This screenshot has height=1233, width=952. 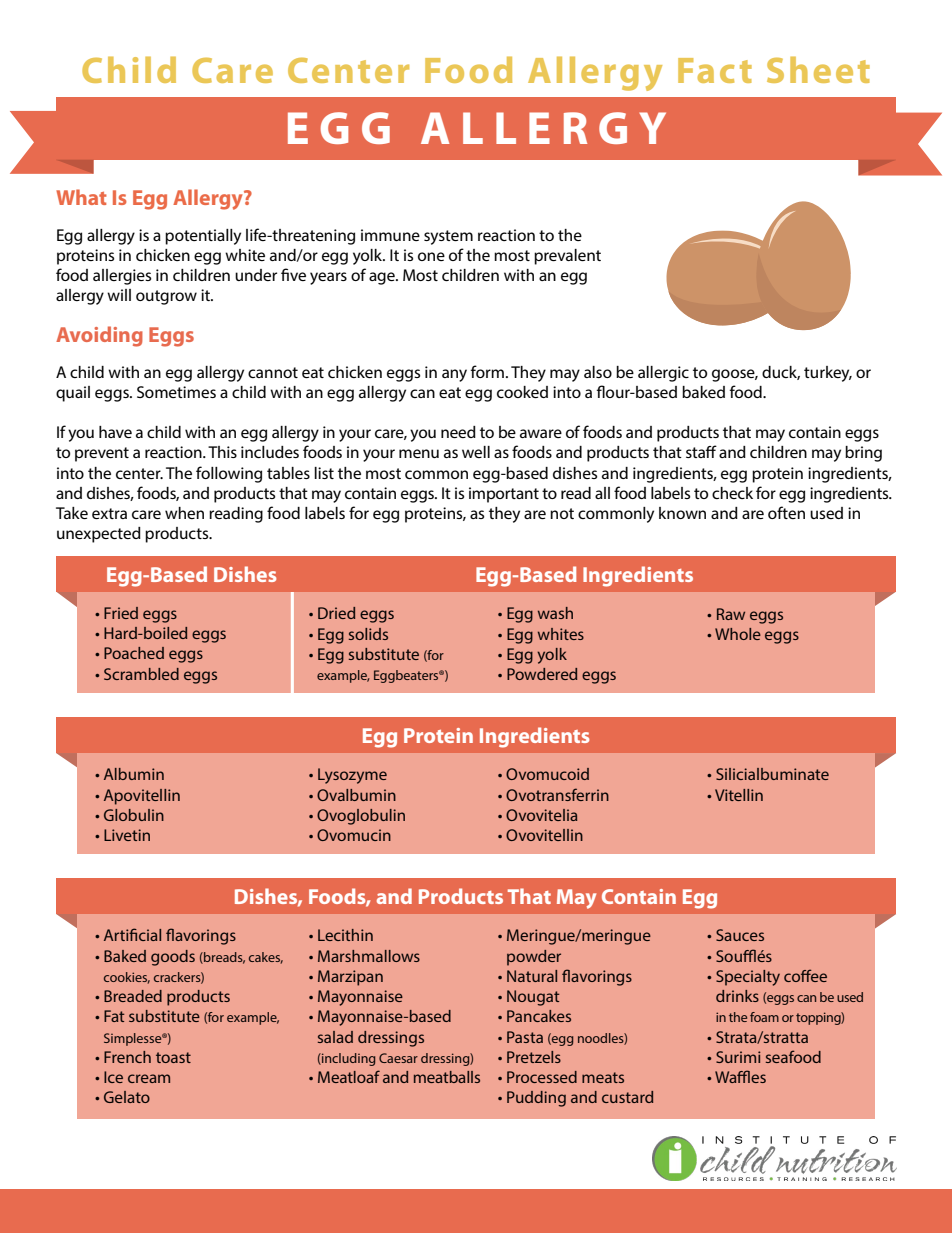 What do you see at coordinates (764, 1017) in the screenshot?
I see `foam` at bounding box center [764, 1017].
